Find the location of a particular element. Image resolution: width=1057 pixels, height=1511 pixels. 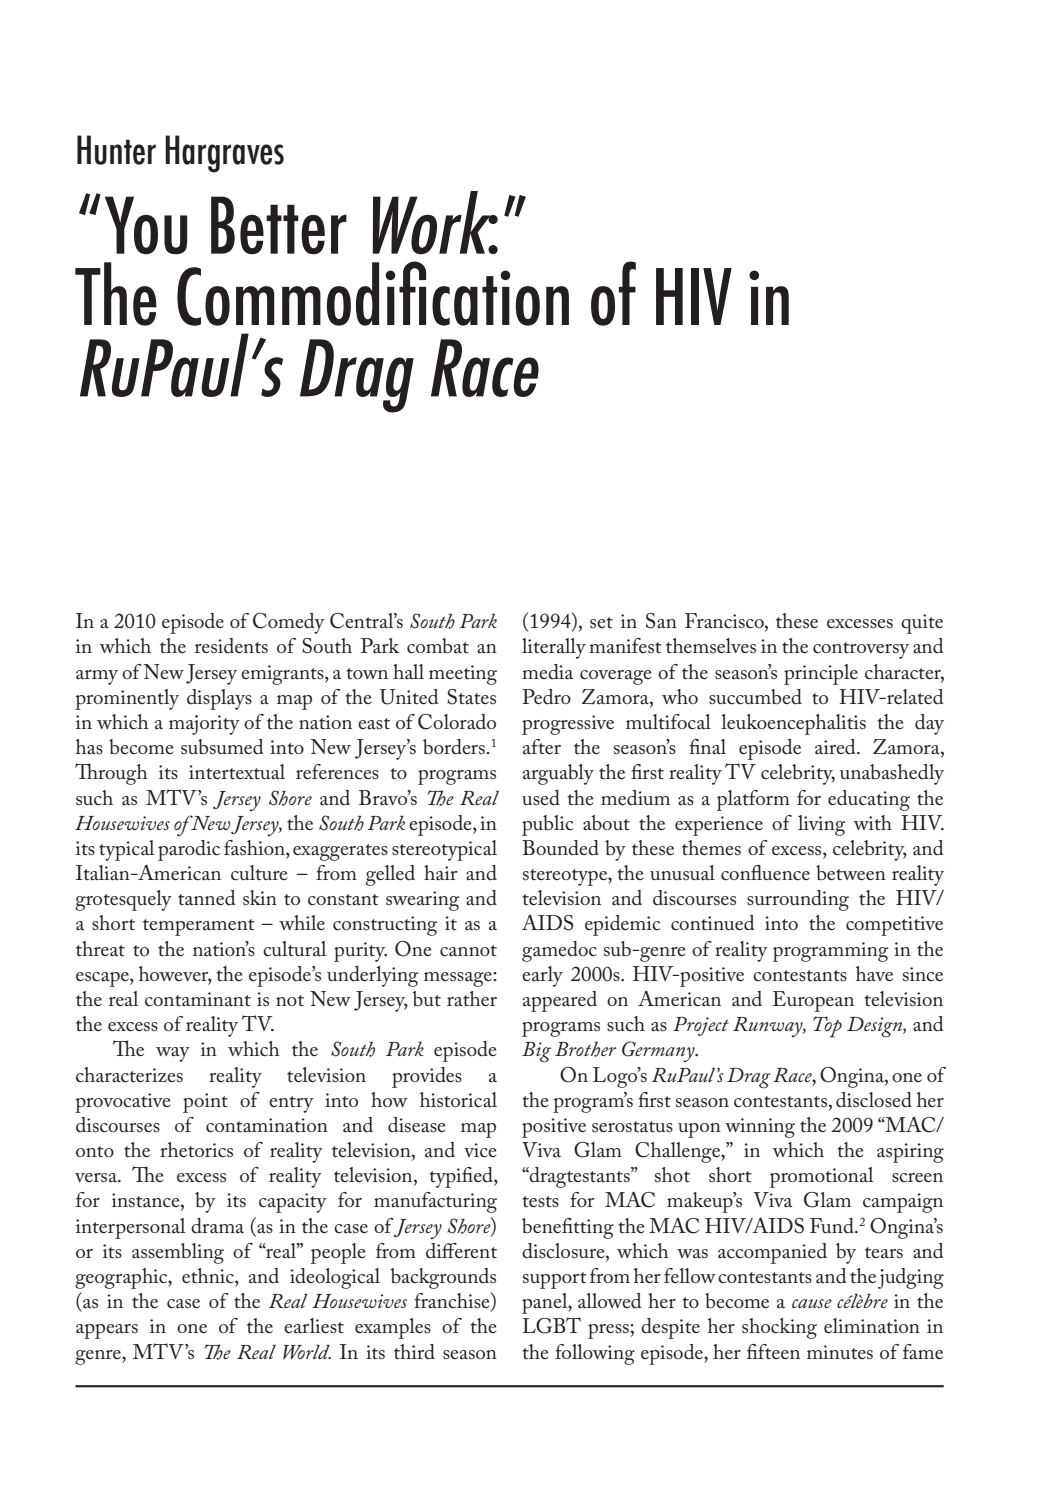

ethnic is located at coordinates (209, 1276).
